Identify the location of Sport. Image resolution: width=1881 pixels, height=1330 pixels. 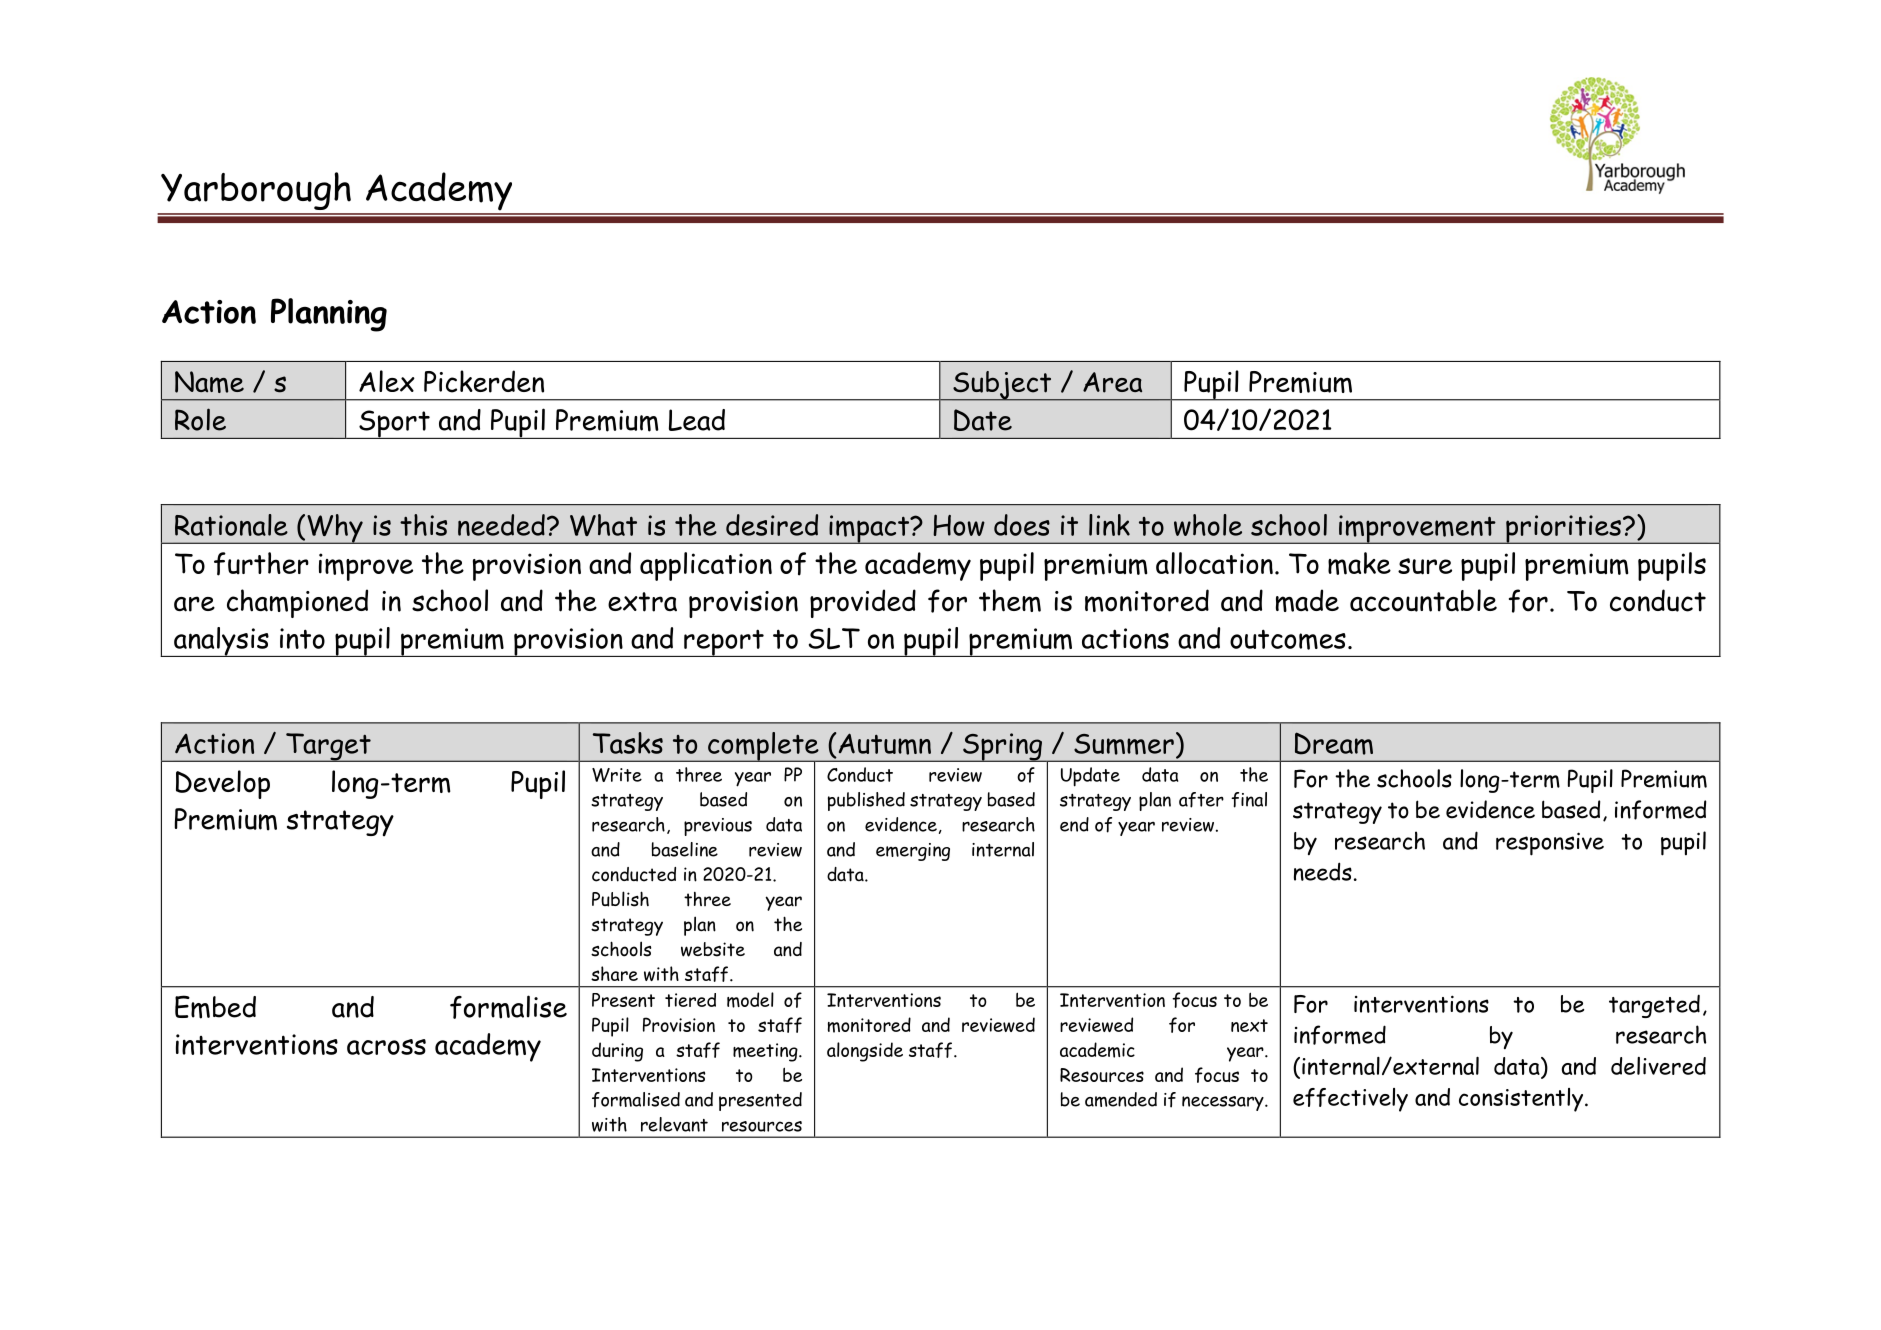
(394, 424).
